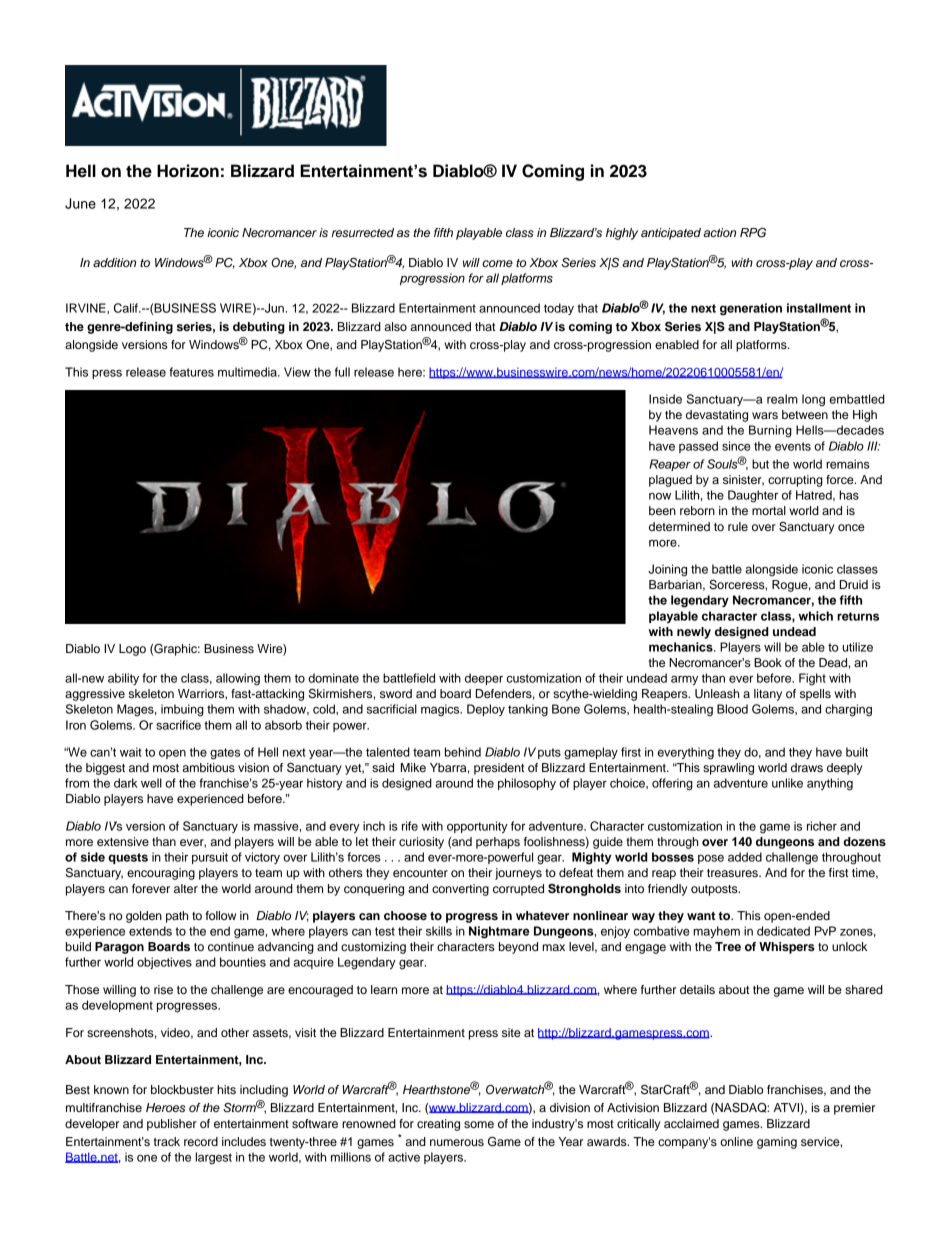 The width and height of the screenshot is (952, 1233). I want to click on mortal, so click(769, 510).
